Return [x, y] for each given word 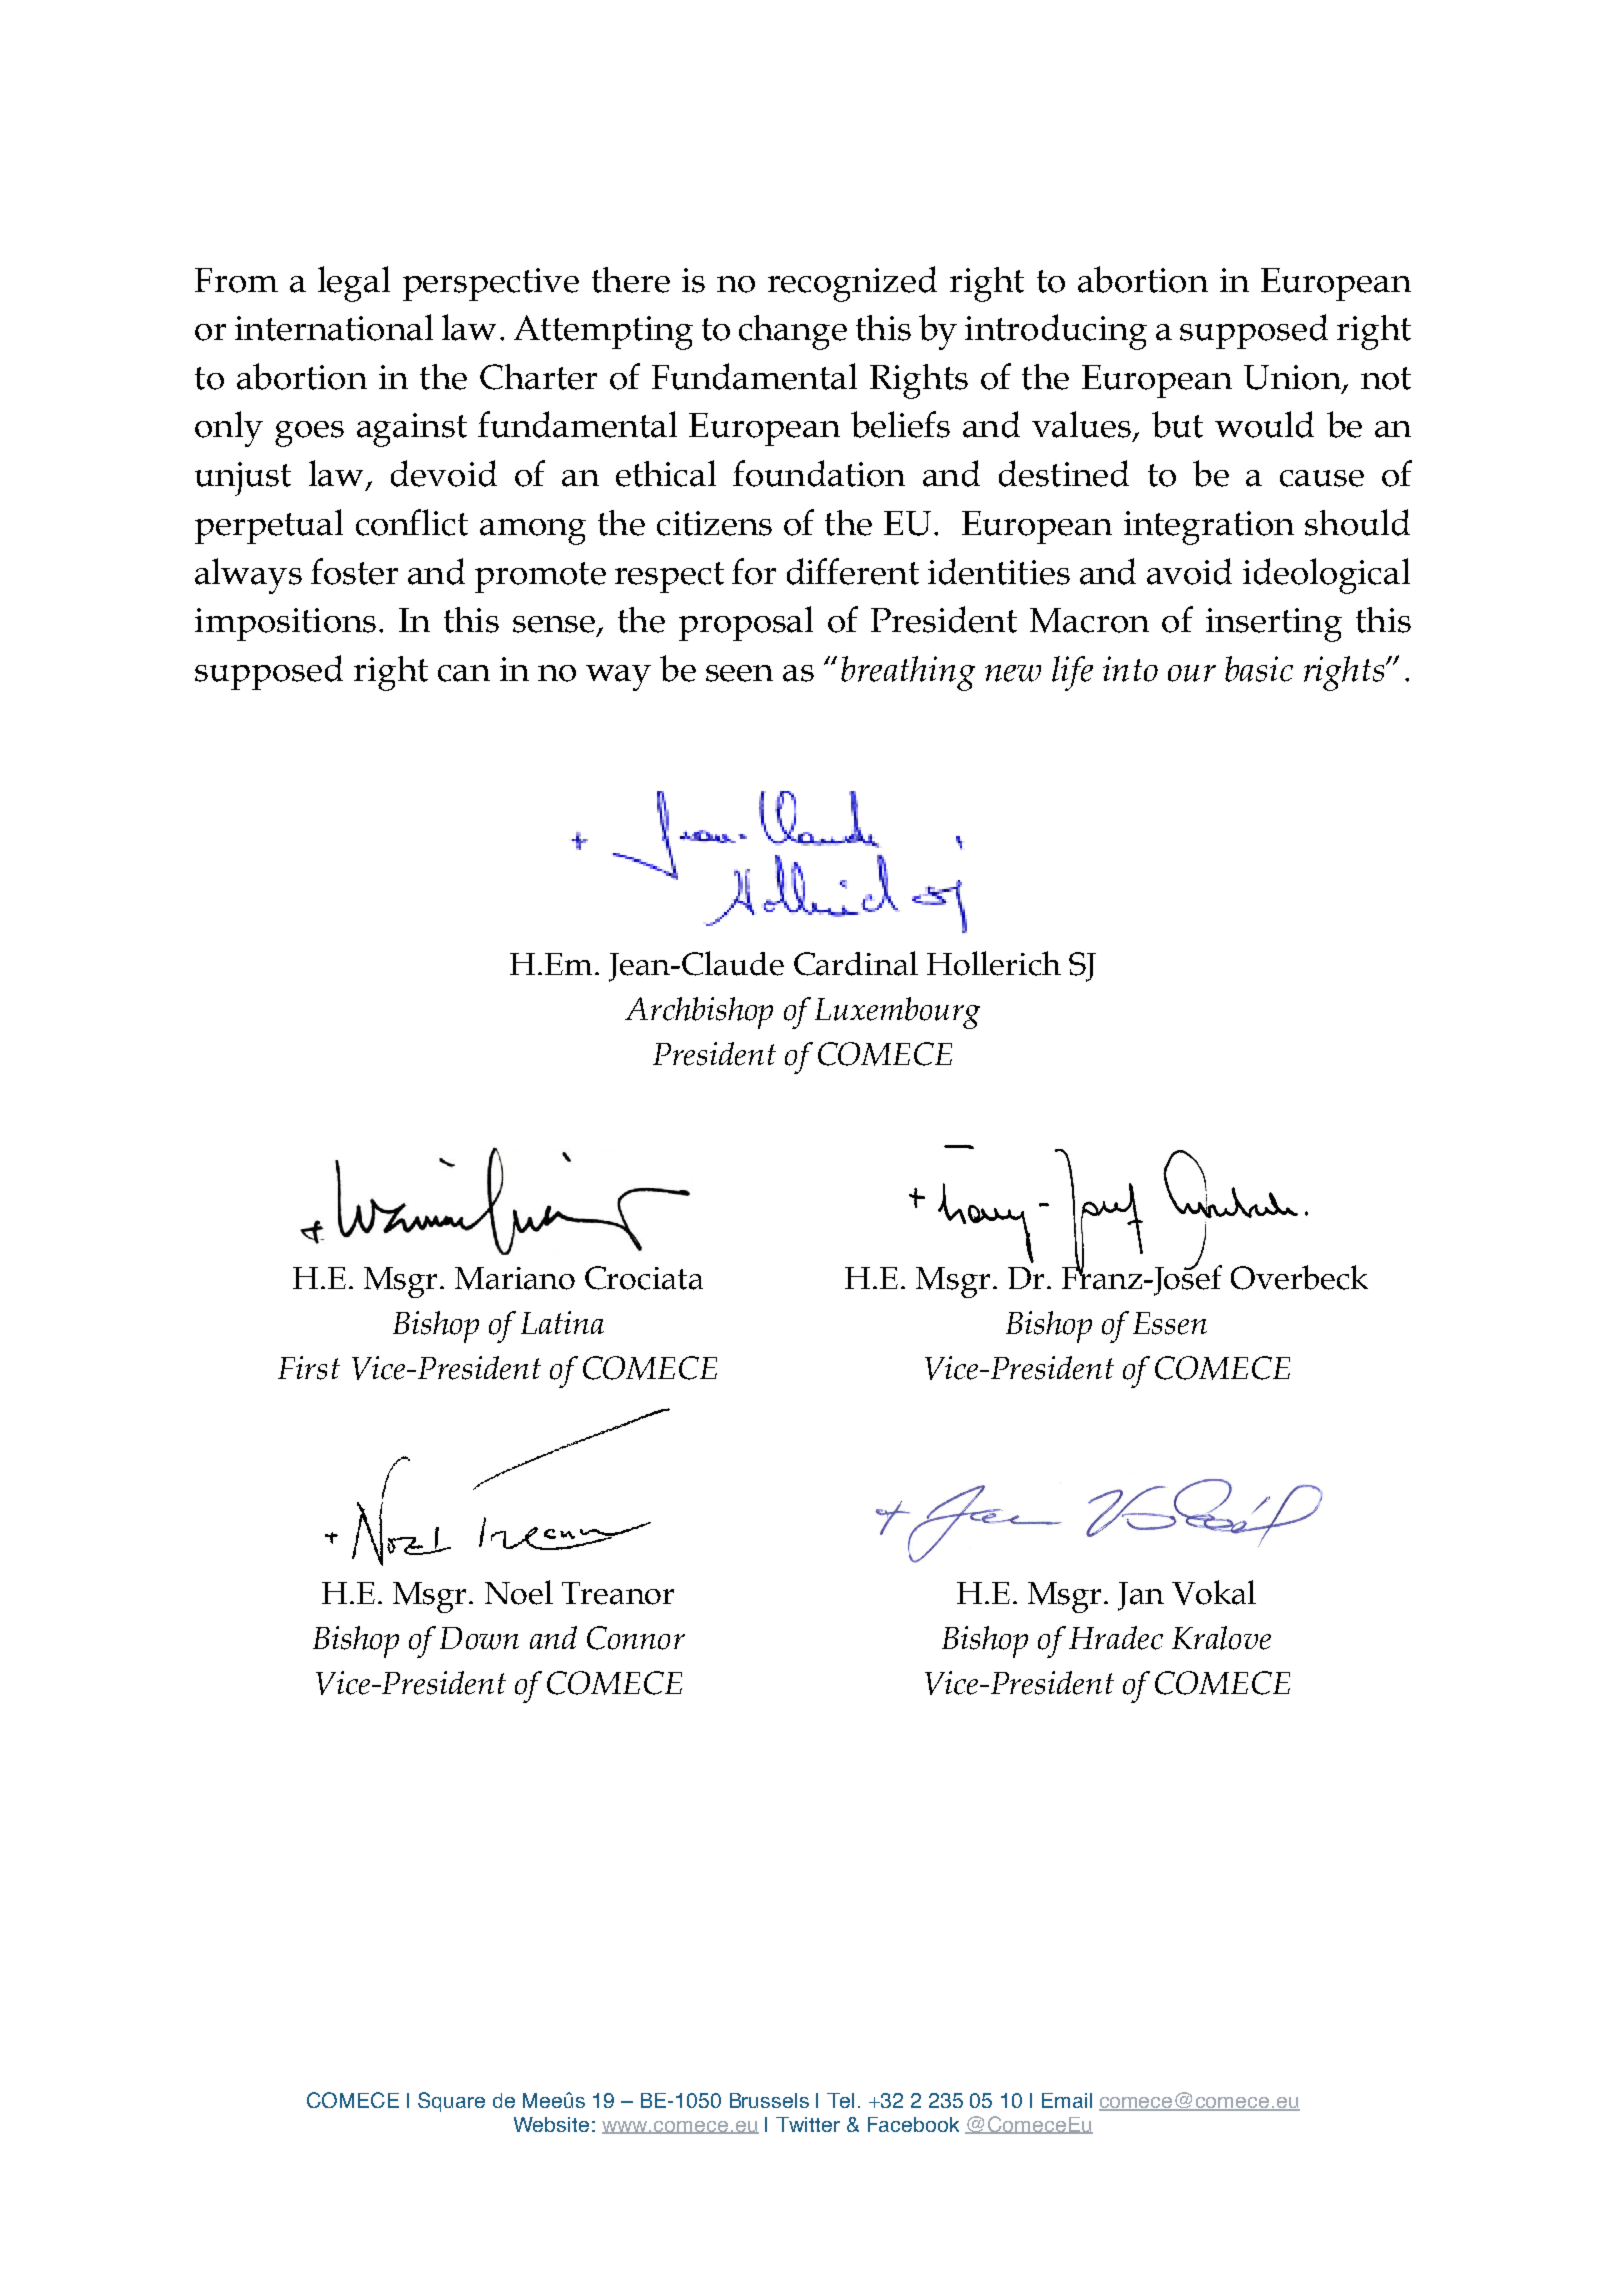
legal [354, 284]
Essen [1170, 1323]
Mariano [515, 1278]
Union [1293, 378]
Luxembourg [897, 1013]
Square [451, 2102]
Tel [840, 2100]
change [793, 332]
